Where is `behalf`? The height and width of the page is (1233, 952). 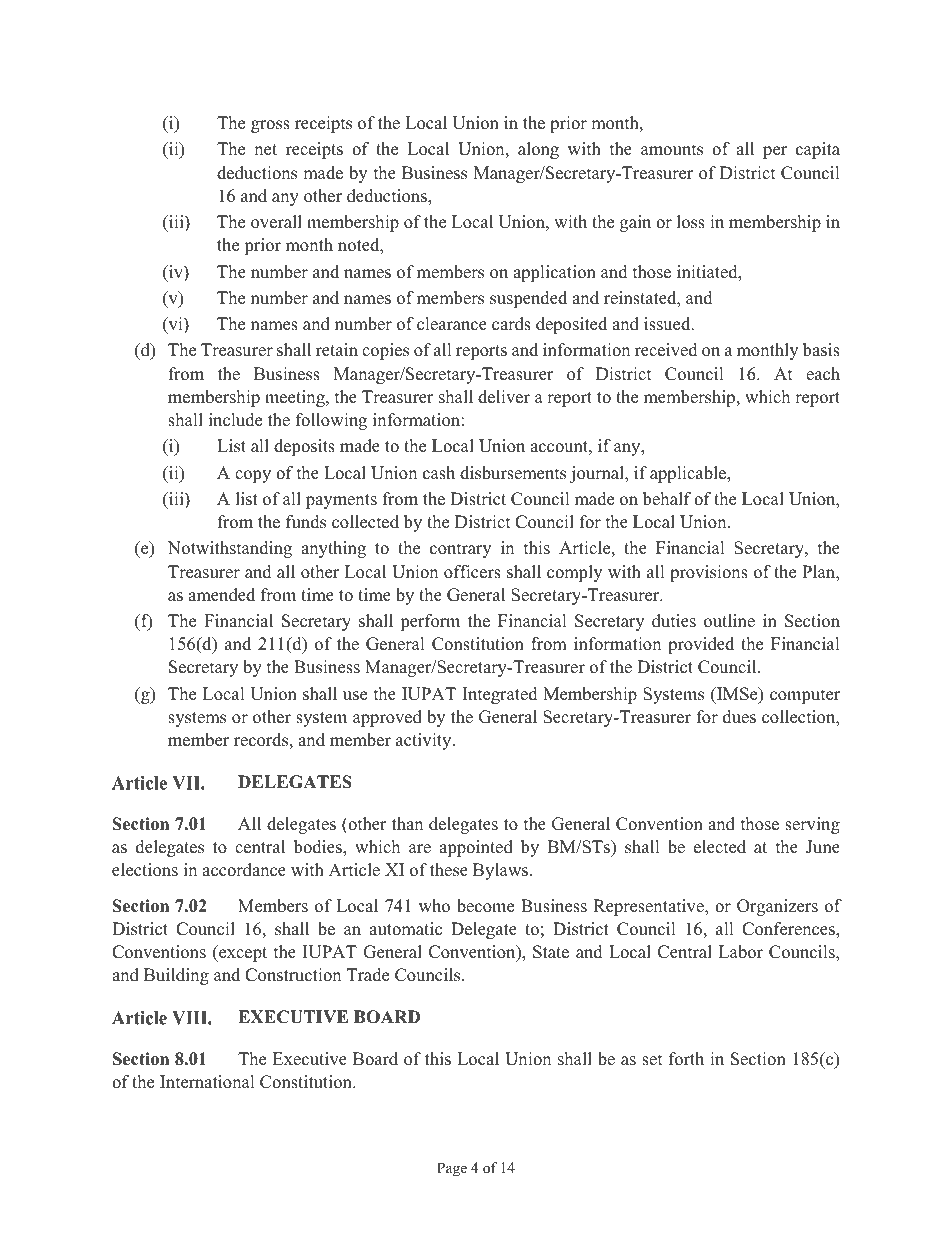
behalf is located at coordinates (667, 499).
